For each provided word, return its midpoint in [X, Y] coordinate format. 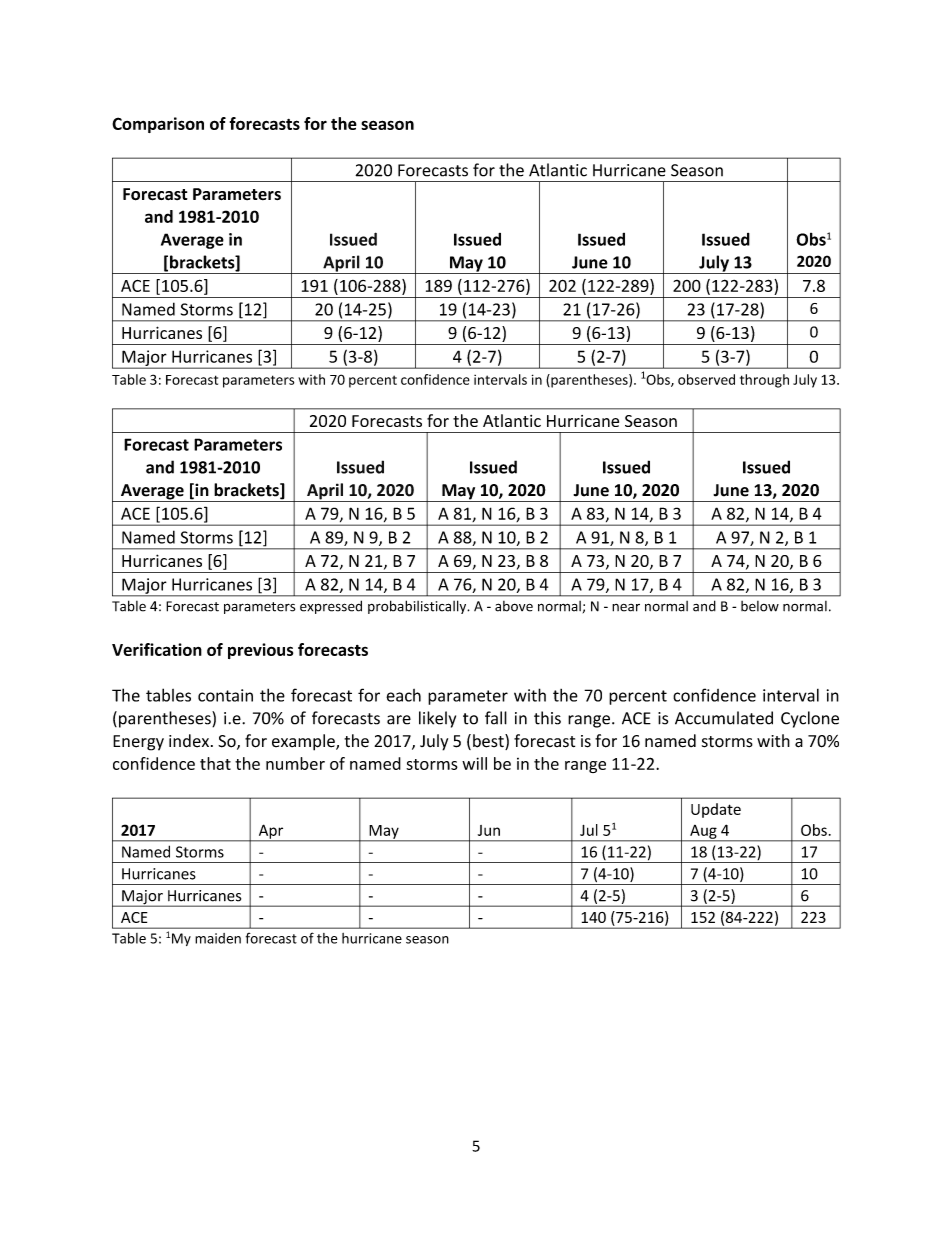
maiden [218, 938]
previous [260, 651]
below [760, 606]
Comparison [158, 125]
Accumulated [724, 718]
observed [706, 379]
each [403, 695]
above [514, 606]
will [474, 763]
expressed [331, 607]
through [764, 381]
